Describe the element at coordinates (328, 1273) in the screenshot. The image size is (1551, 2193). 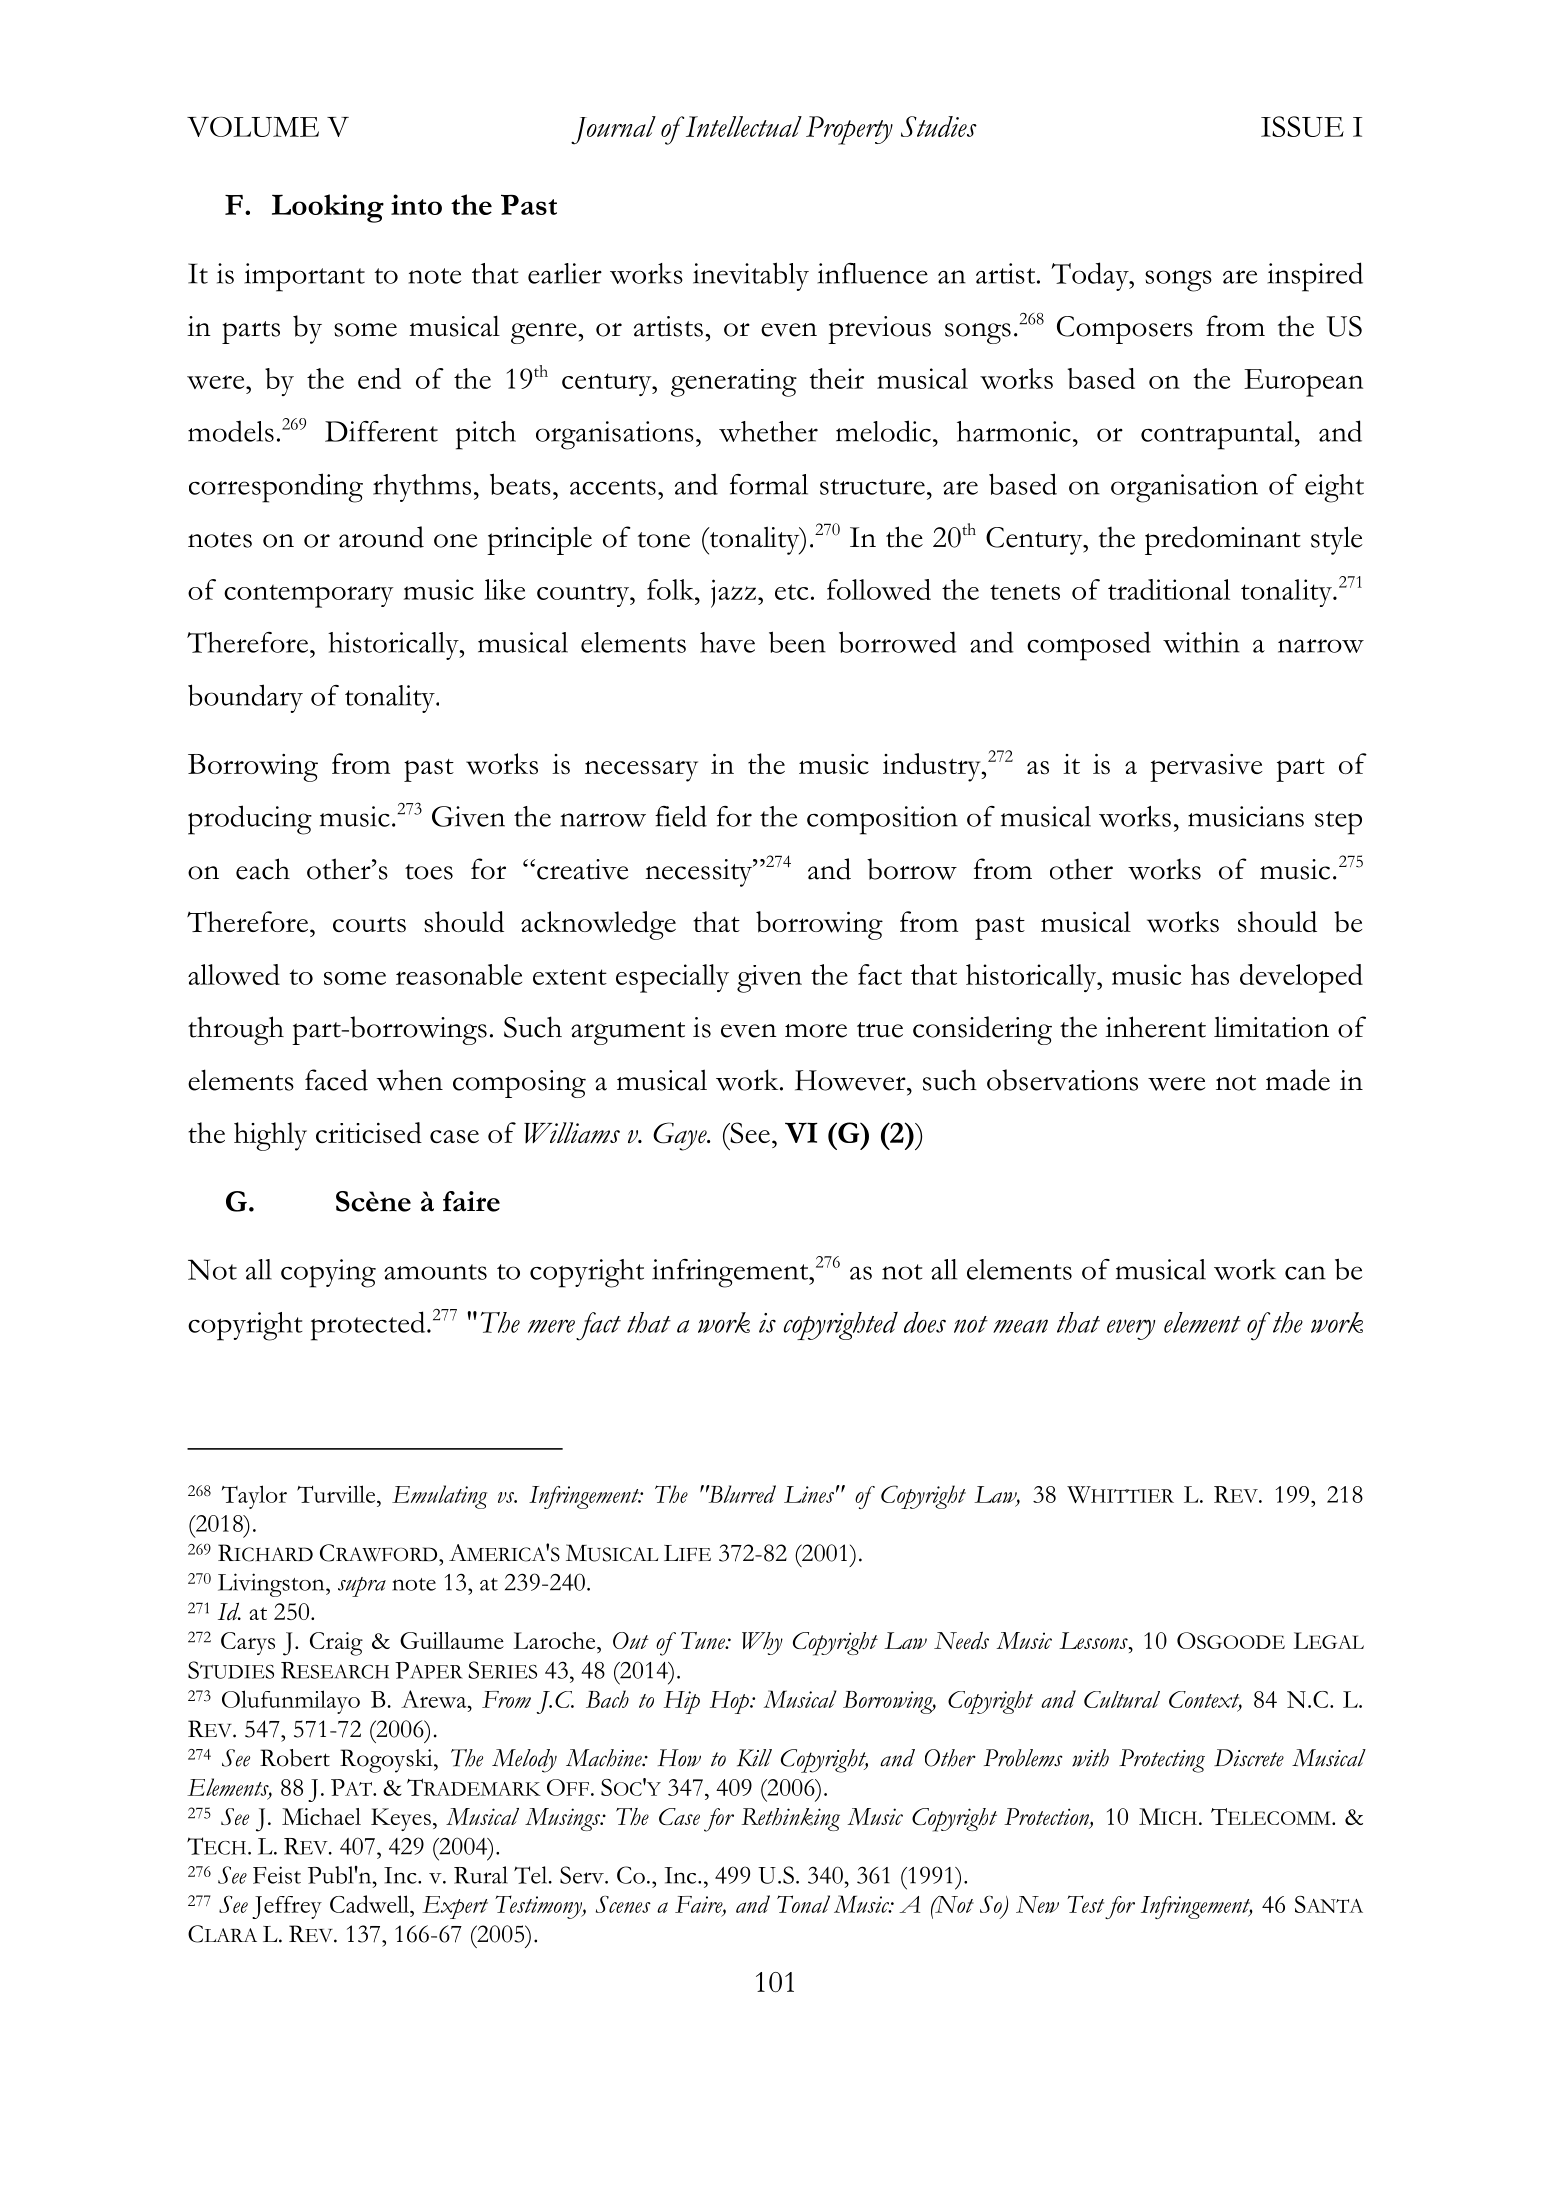
I see `copying` at that location.
